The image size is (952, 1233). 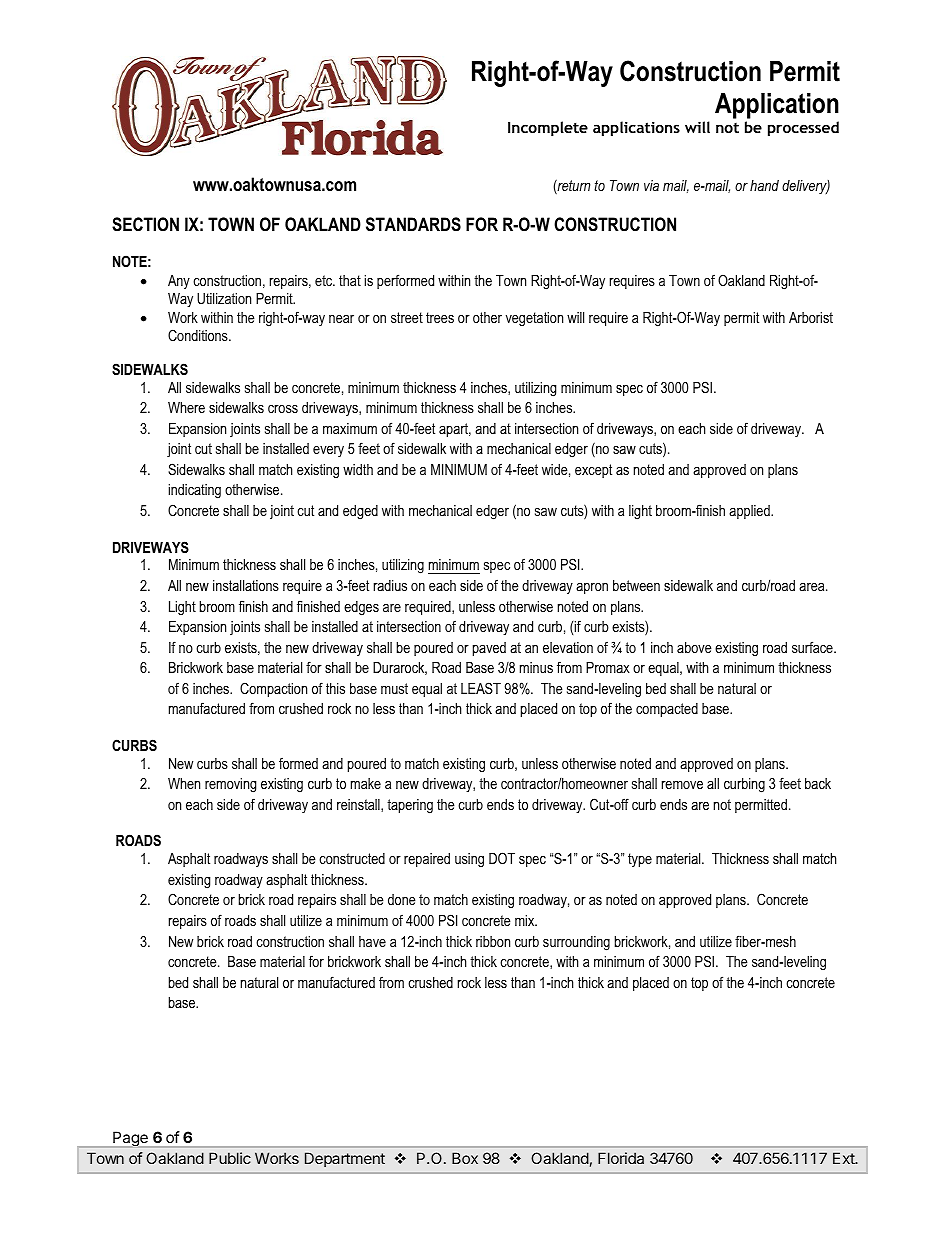 I want to click on back, so click(x=818, y=783).
